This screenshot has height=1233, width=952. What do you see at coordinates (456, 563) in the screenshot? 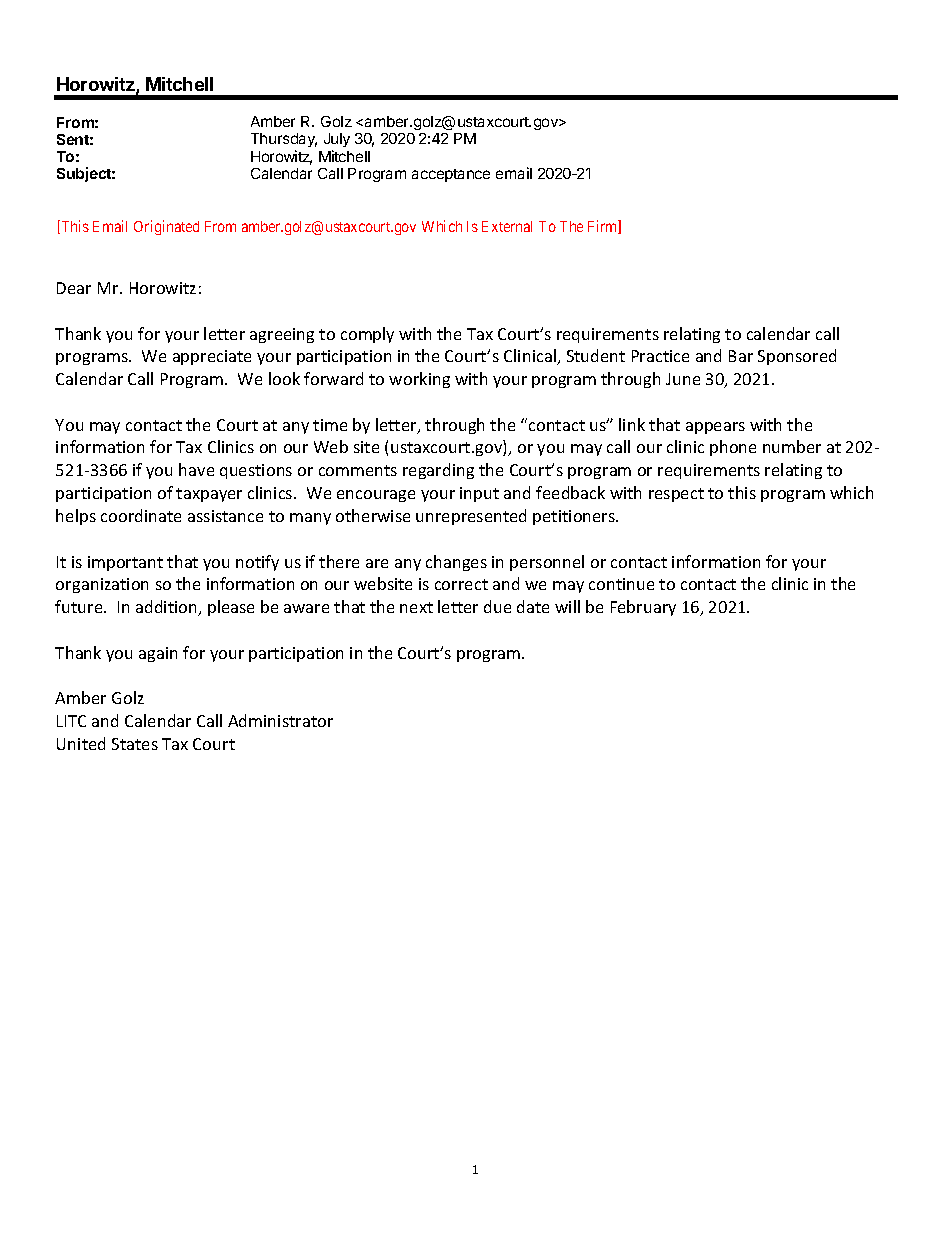
I see `changes` at bounding box center [456, 563].
